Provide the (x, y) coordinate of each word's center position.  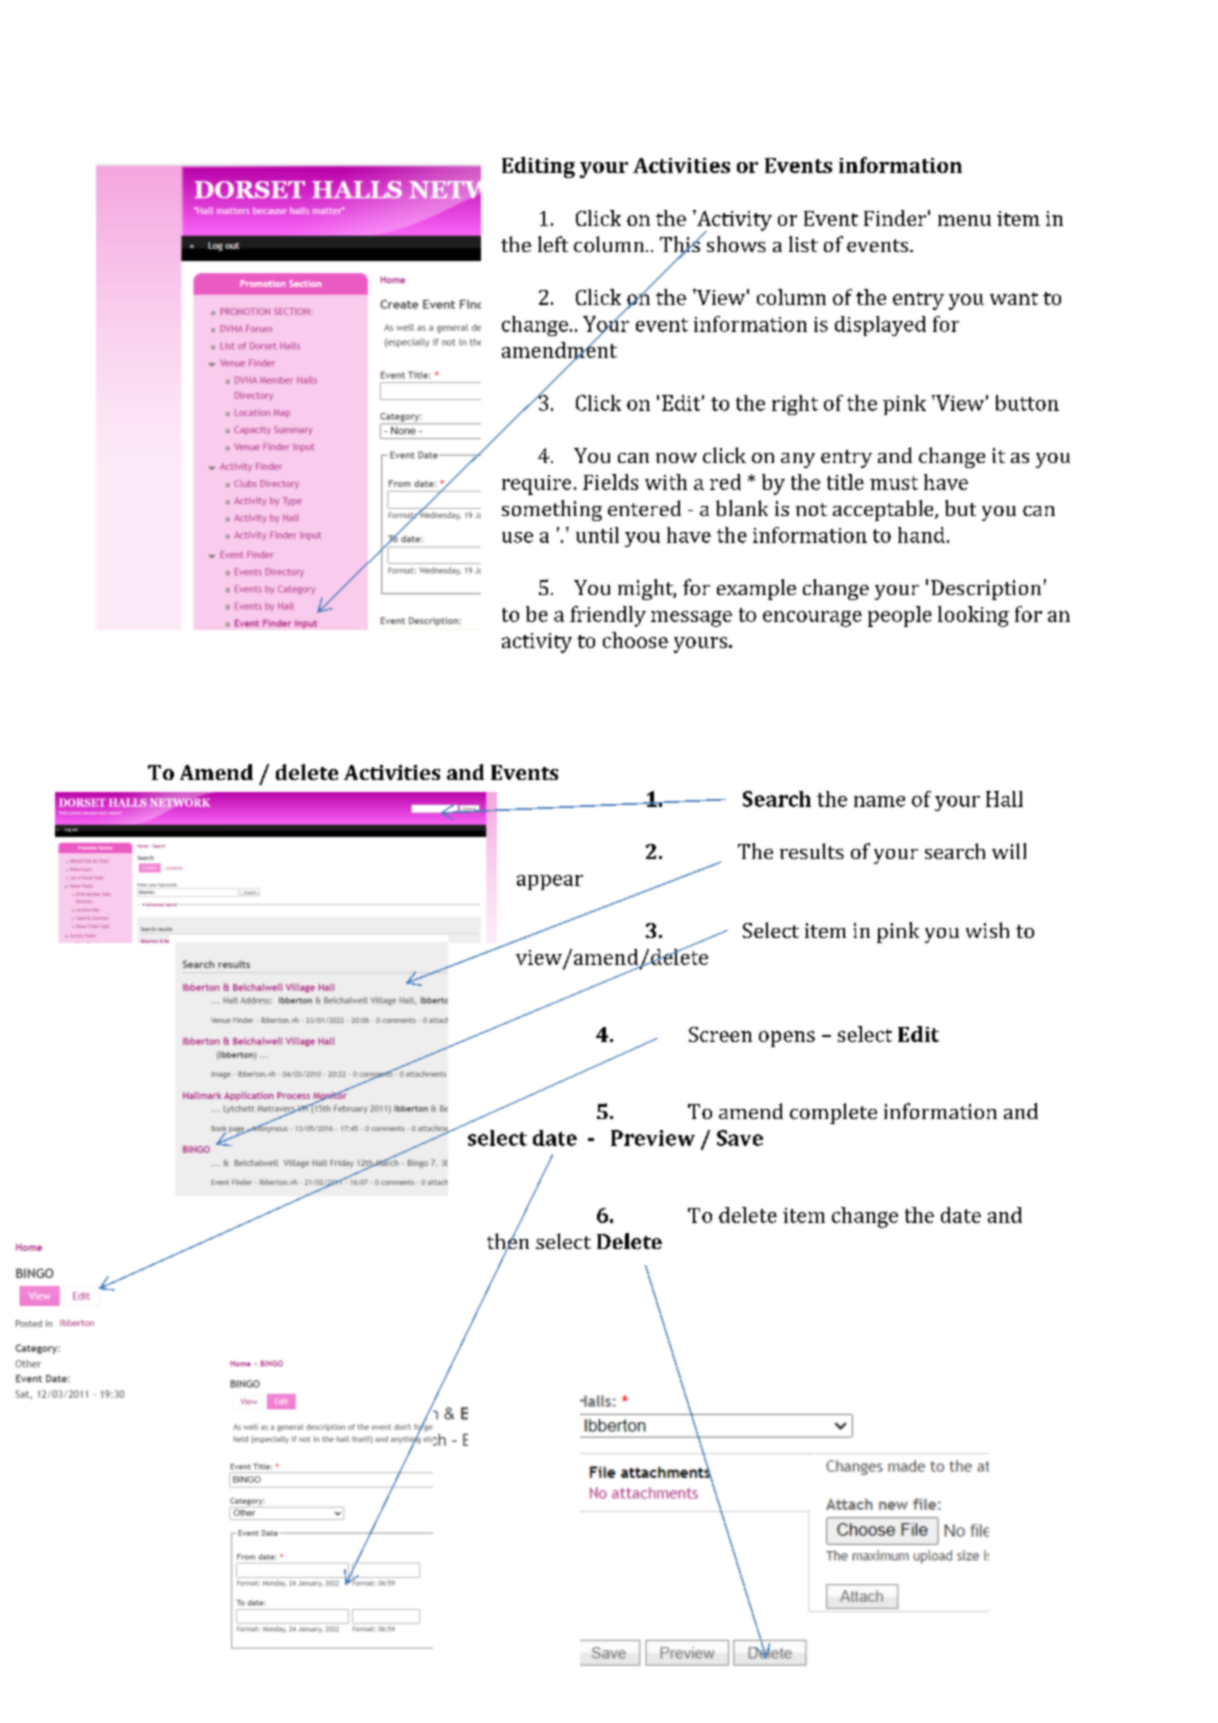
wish (987, 930)
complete (833, 1113)
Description (986, 590)
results (812, 851)
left (553, 244)
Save (740, 1138)
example (756, 589)
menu (964, 220)
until (597, 535)
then (508, 1241)
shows (736, 244)
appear (550, 882)
